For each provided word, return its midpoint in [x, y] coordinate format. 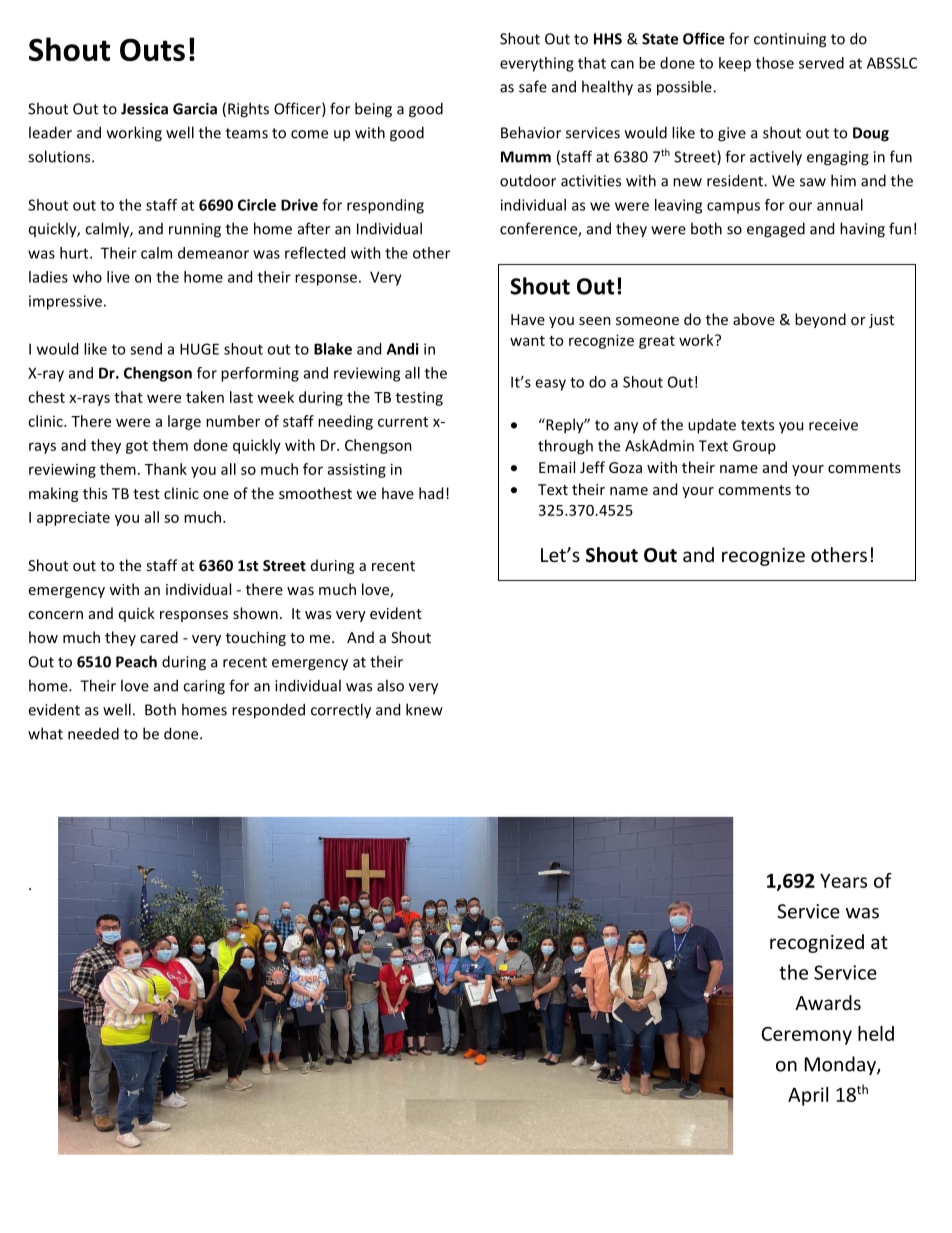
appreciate [73, 518]
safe [533, 86]
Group [754, 447]
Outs [152, 49]
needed [93, 733]
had [431, 493]
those [775, 63]
